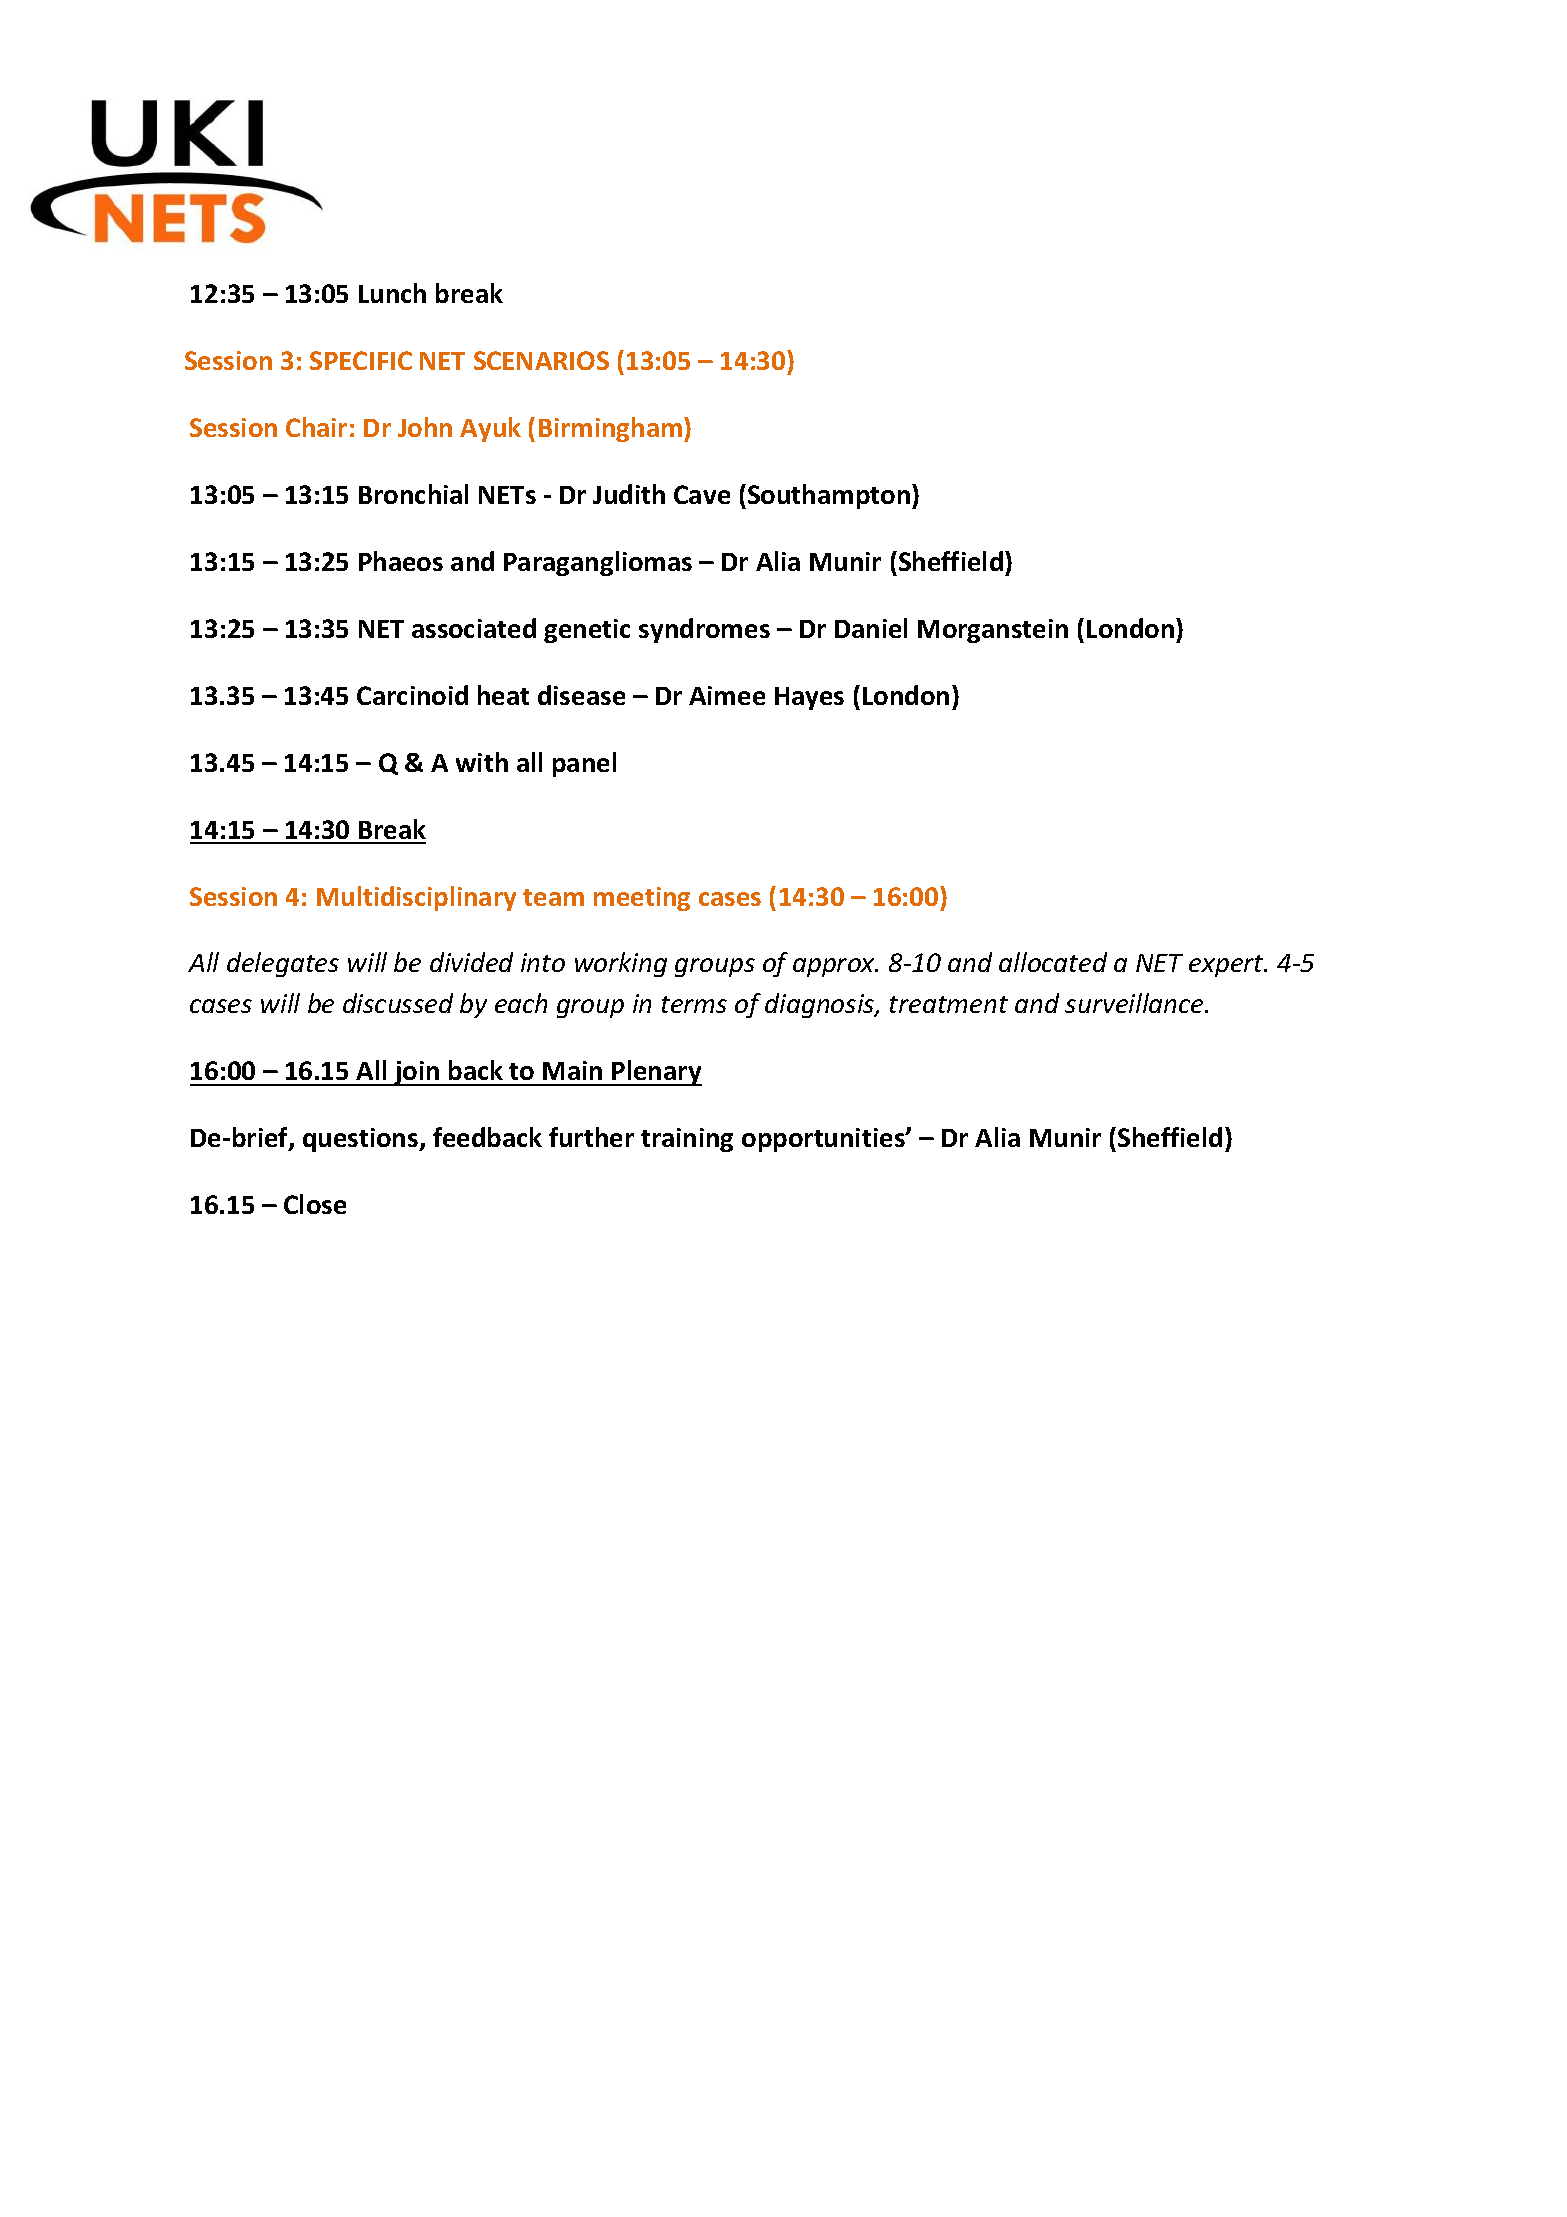 This image has width=1567, height=2217. I want to click on questions, so click(362, 1140).
